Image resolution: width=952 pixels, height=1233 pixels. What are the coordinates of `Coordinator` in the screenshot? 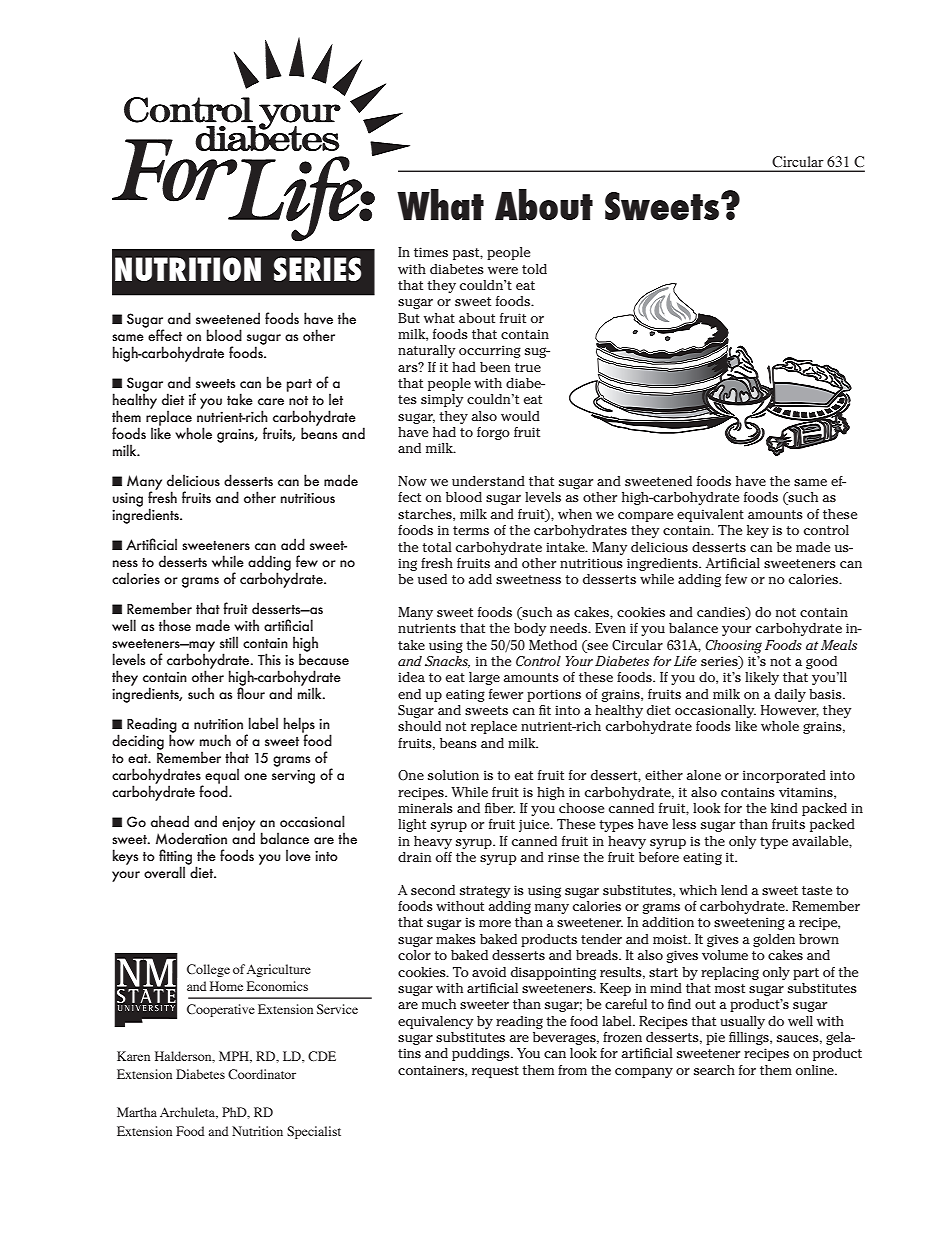 It's located at (262, 1074).
